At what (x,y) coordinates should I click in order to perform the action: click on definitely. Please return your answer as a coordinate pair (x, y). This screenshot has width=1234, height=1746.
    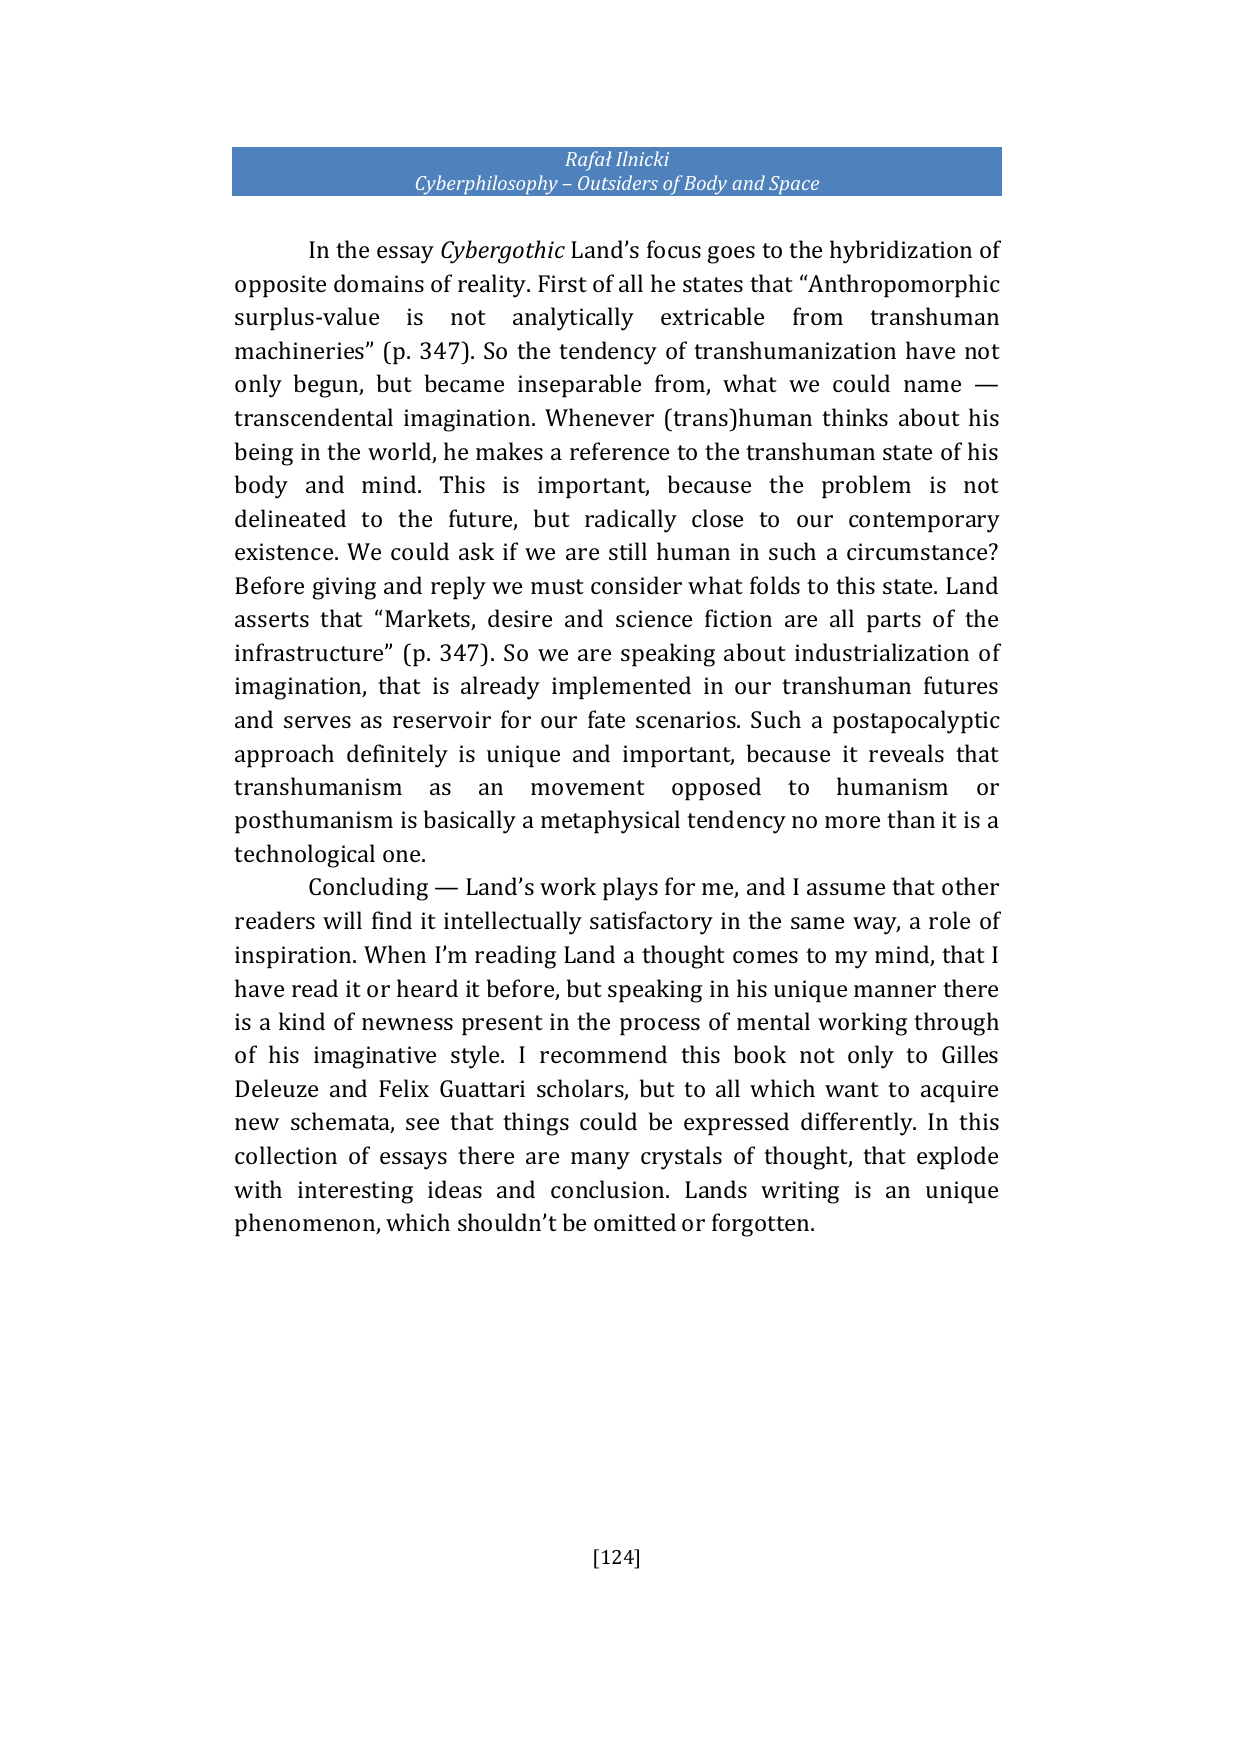
    Looking at the image, I should click on (397, 756).
